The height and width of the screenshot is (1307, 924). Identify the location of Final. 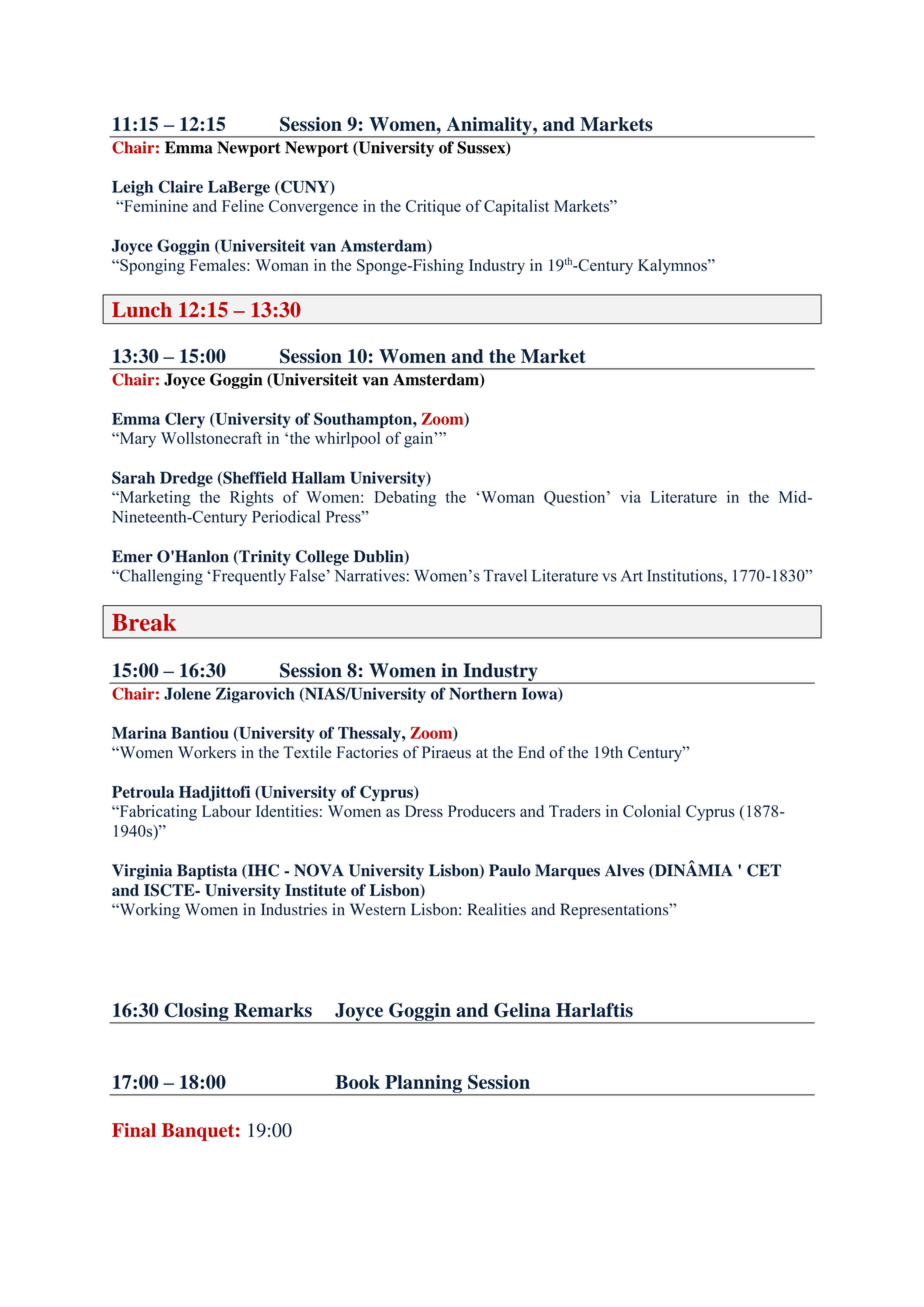
(134, 1130).
